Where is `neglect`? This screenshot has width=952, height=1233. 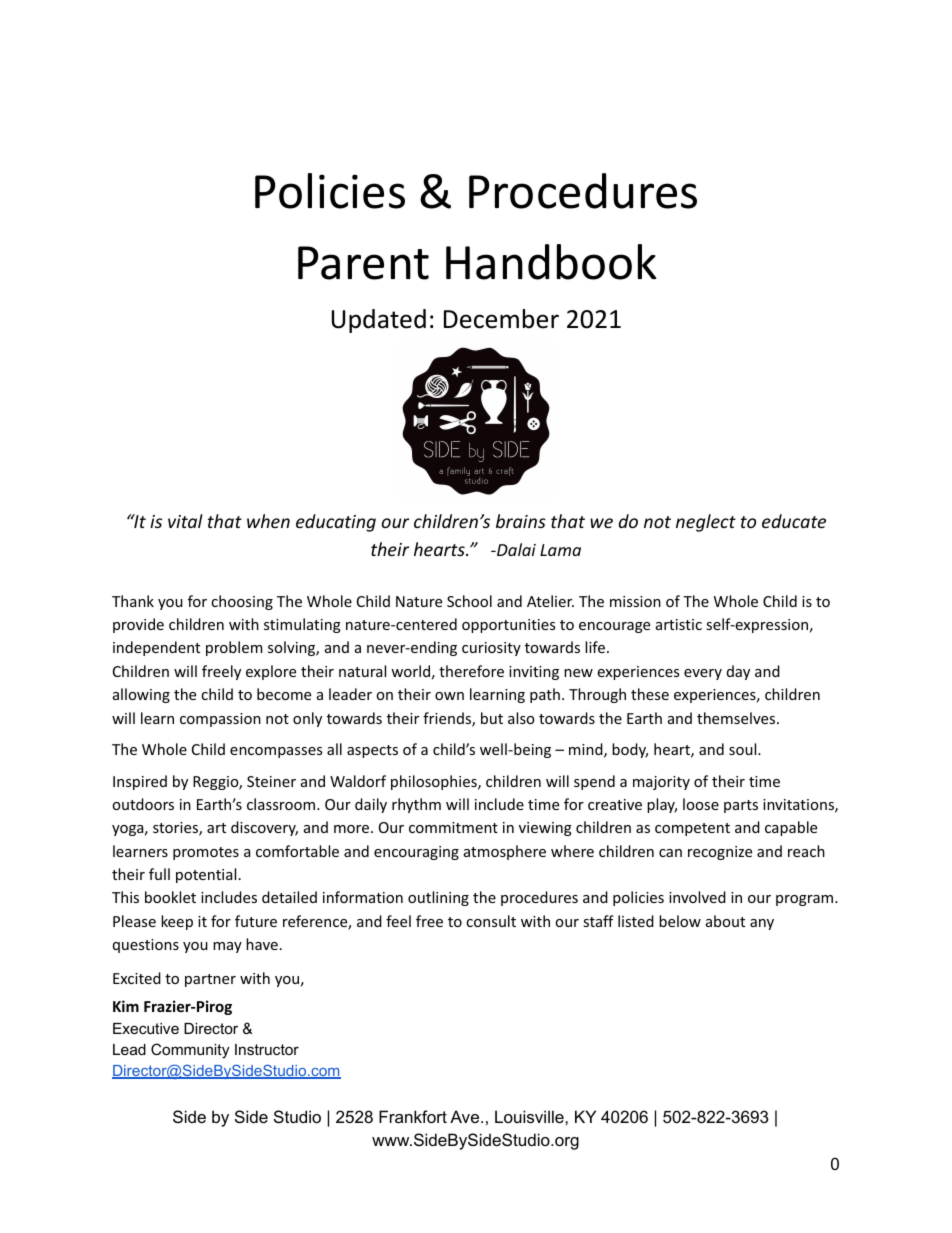
neglect is located at coordinates (706, 523).
